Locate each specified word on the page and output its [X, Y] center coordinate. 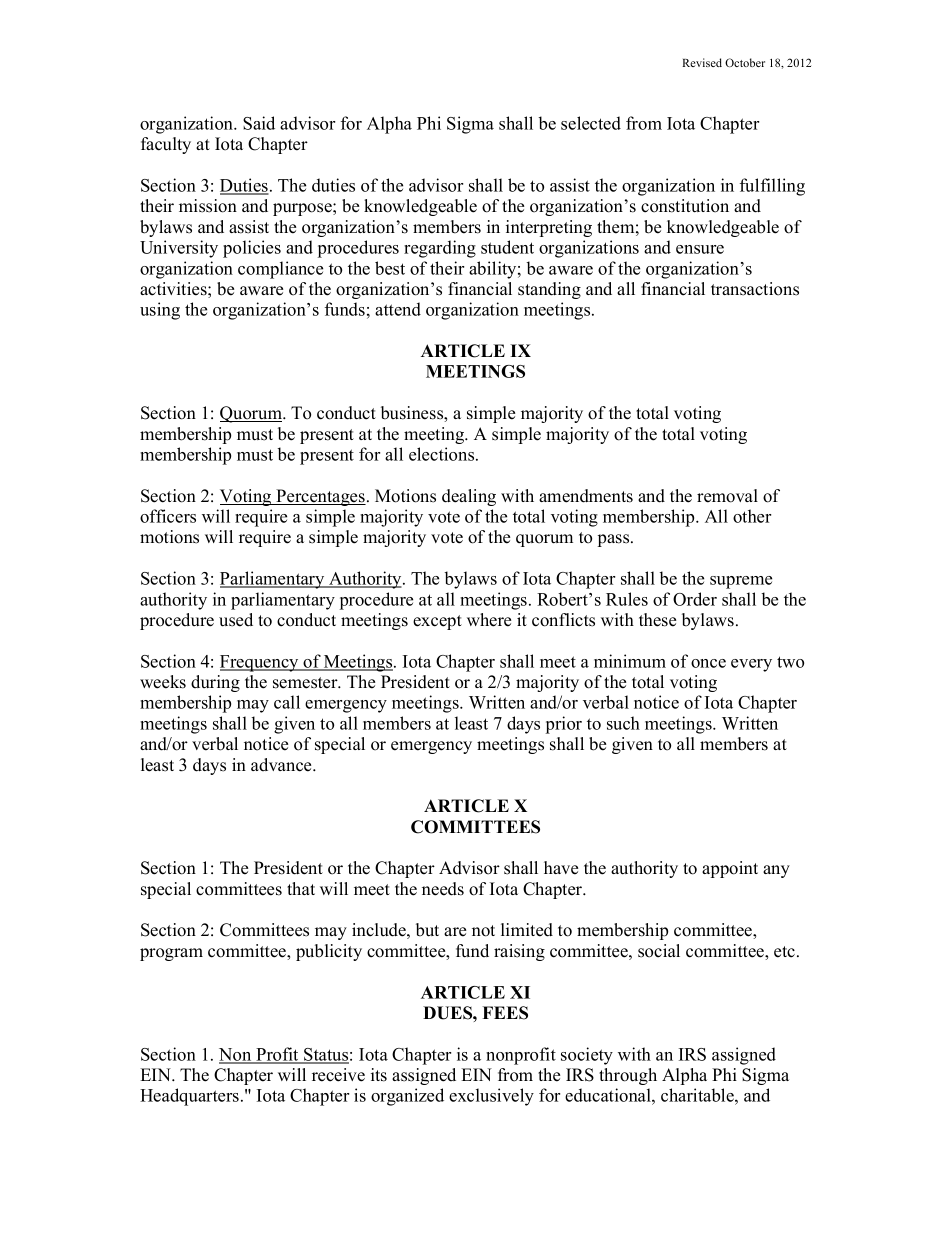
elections [443, 454]
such [623, 723]
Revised [702, 62]
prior [564, 725]
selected [591, 123]
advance [282, 765]
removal [727, 496]
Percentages [320, 497]
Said [259, 123]
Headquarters [189, 1097]
